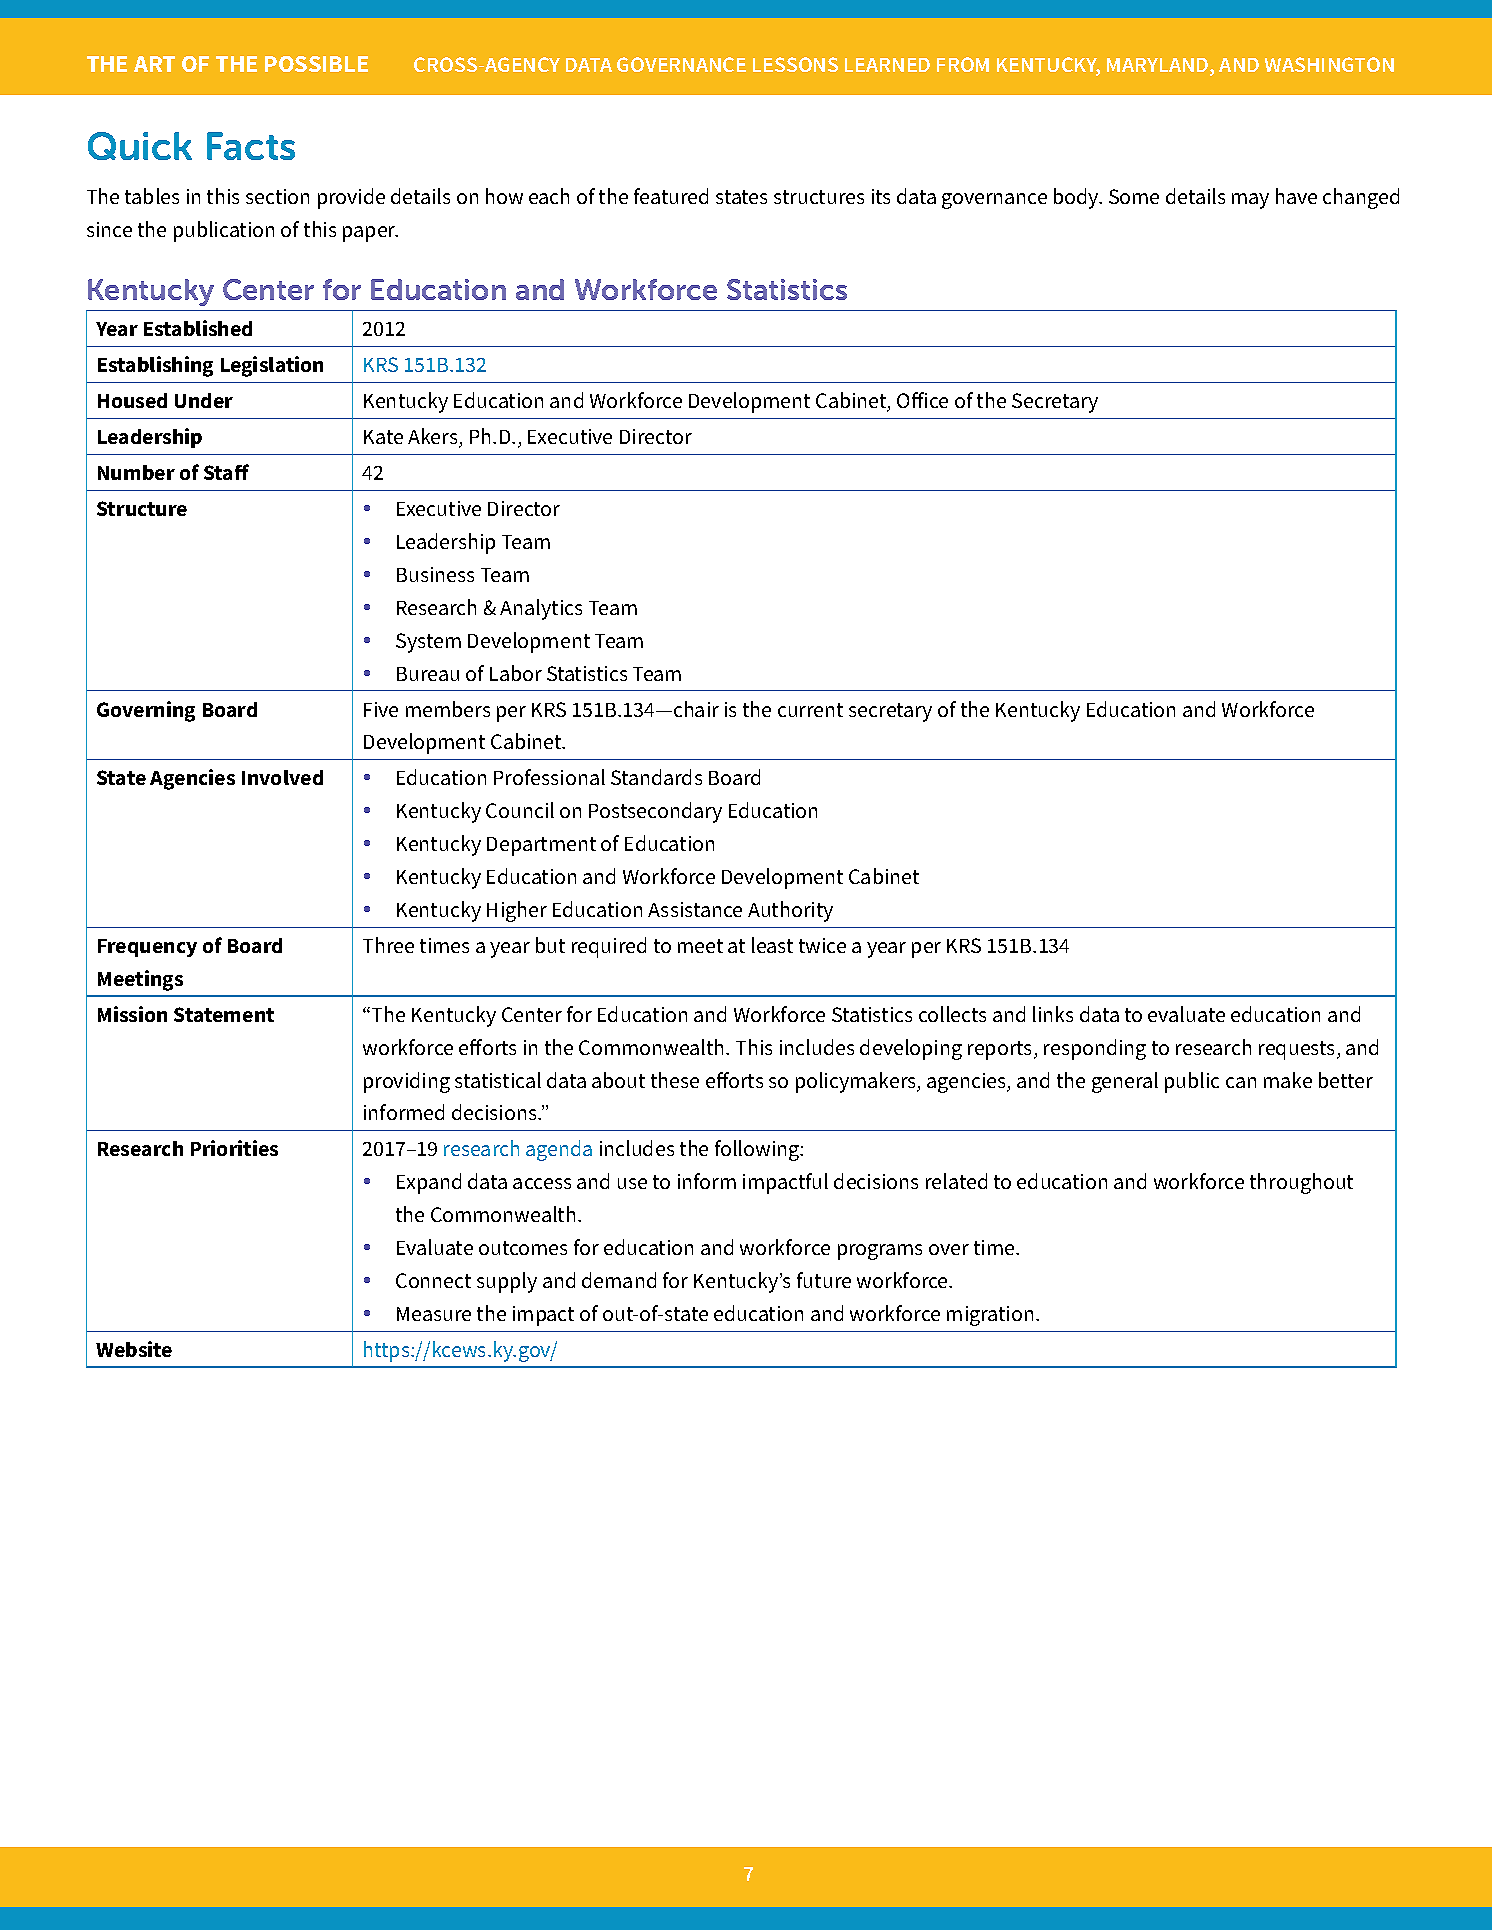 The image size is (1492, 1930). I want to click on MARYLAND, so click(1159, 66).
